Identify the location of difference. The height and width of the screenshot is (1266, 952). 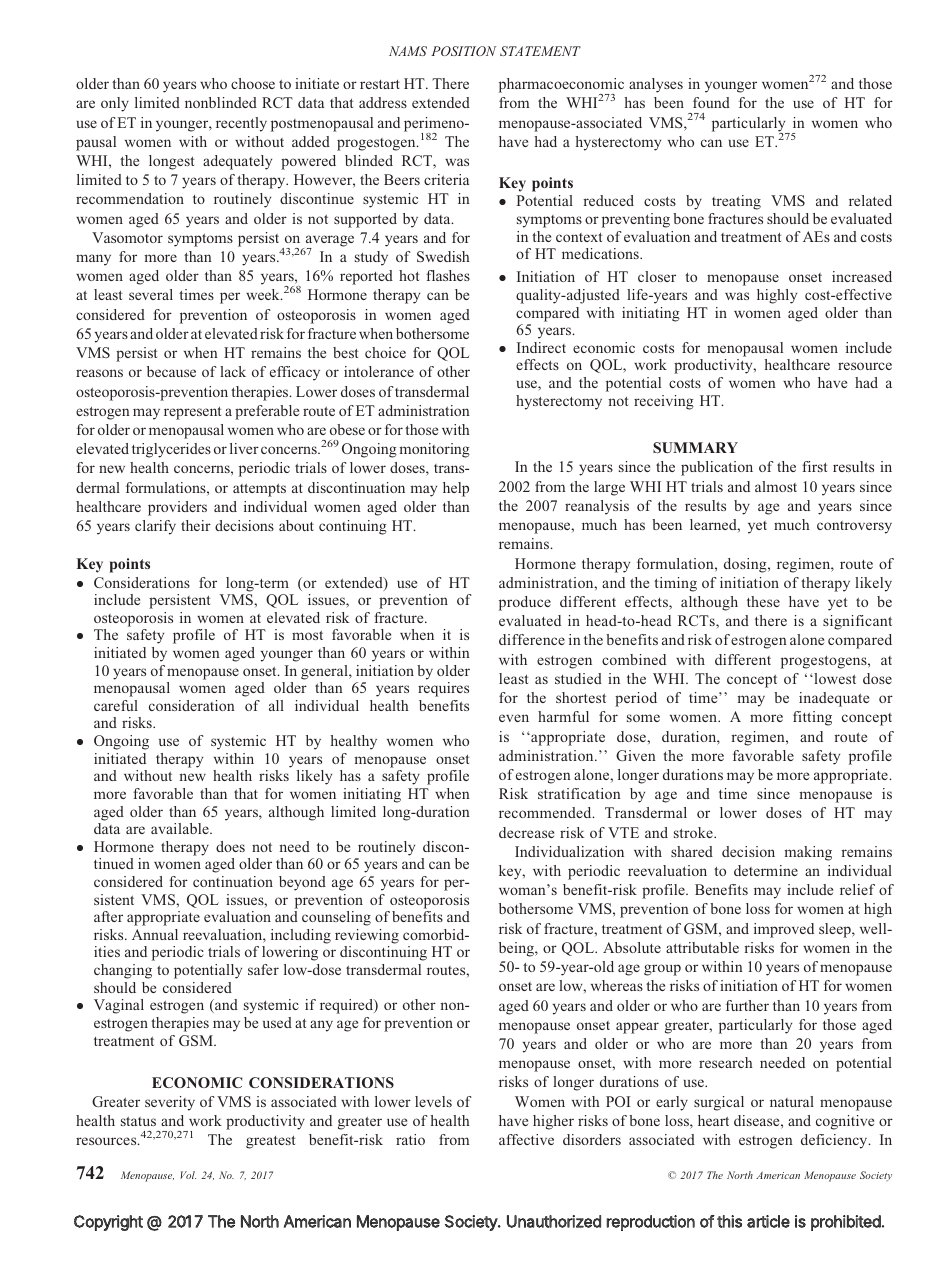
(532, 639).
